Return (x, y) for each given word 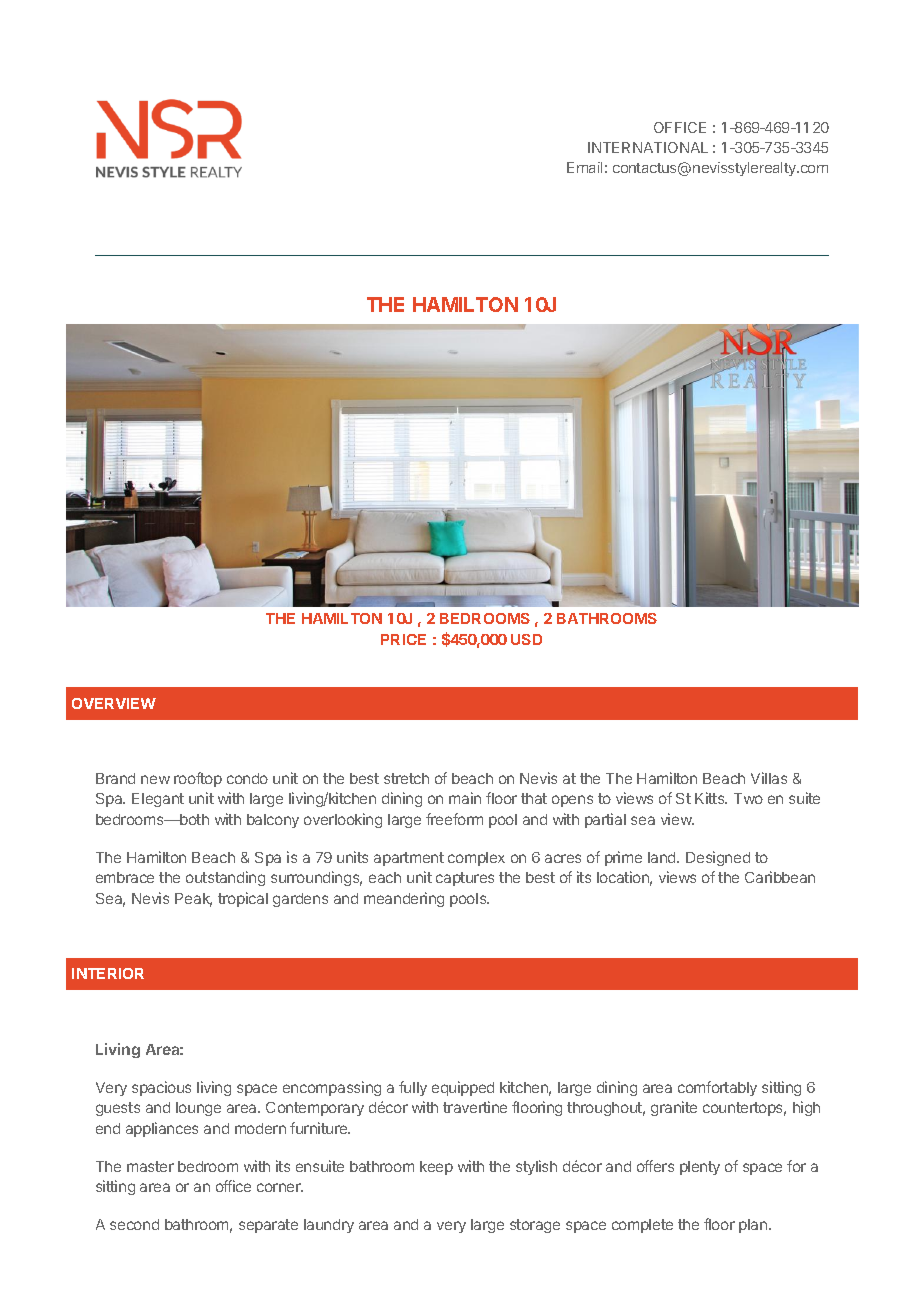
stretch (406, 778)
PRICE (403, 639)
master (150, 1166)
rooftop (198, 779)
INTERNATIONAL (648, 147)
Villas (769, 778)
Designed (718, 858)
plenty (700, 1168)
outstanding (225, 878)
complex (476, 859)
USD (526, 639)
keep (436, 1168)
